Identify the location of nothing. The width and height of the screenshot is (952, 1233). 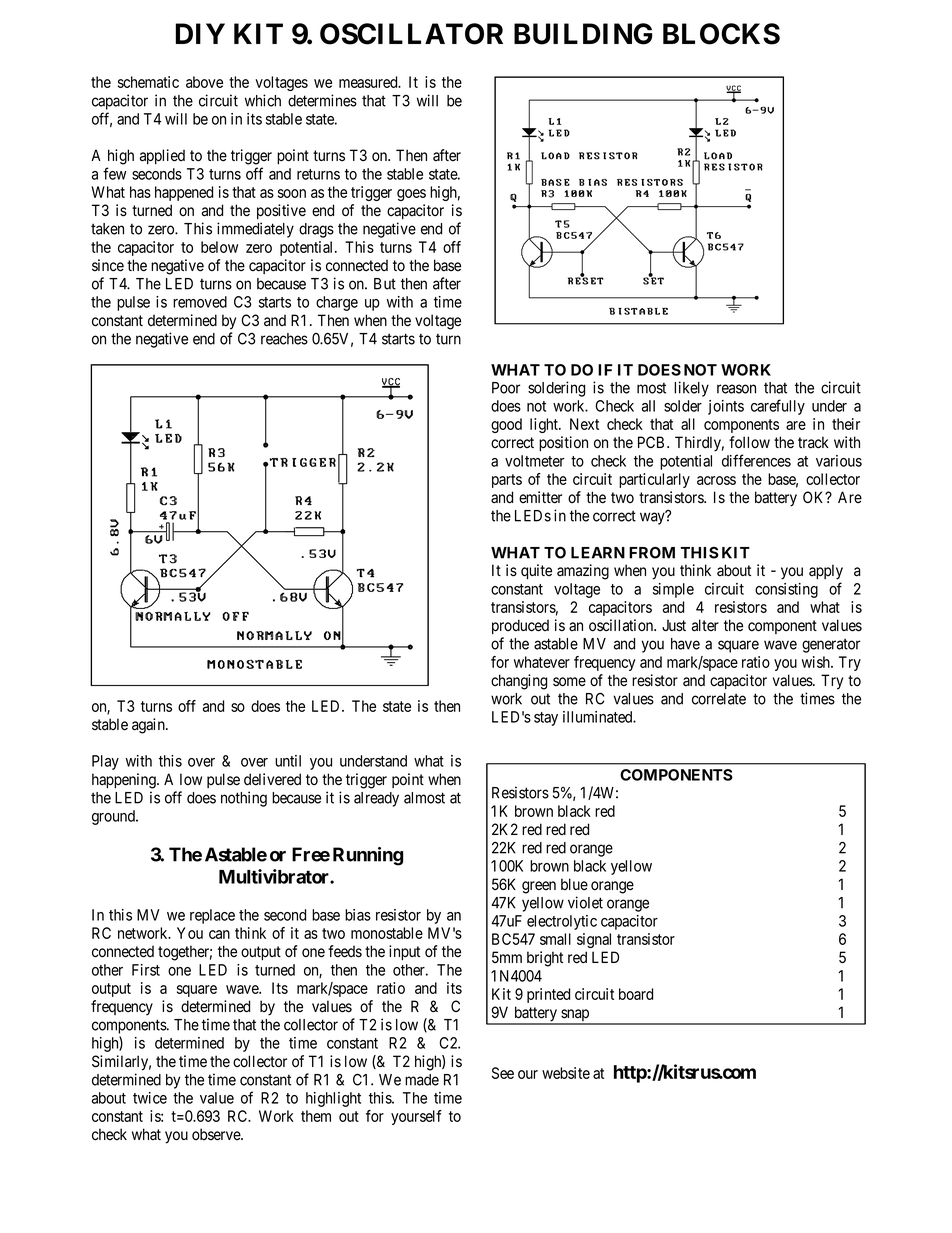
(244, 799).
